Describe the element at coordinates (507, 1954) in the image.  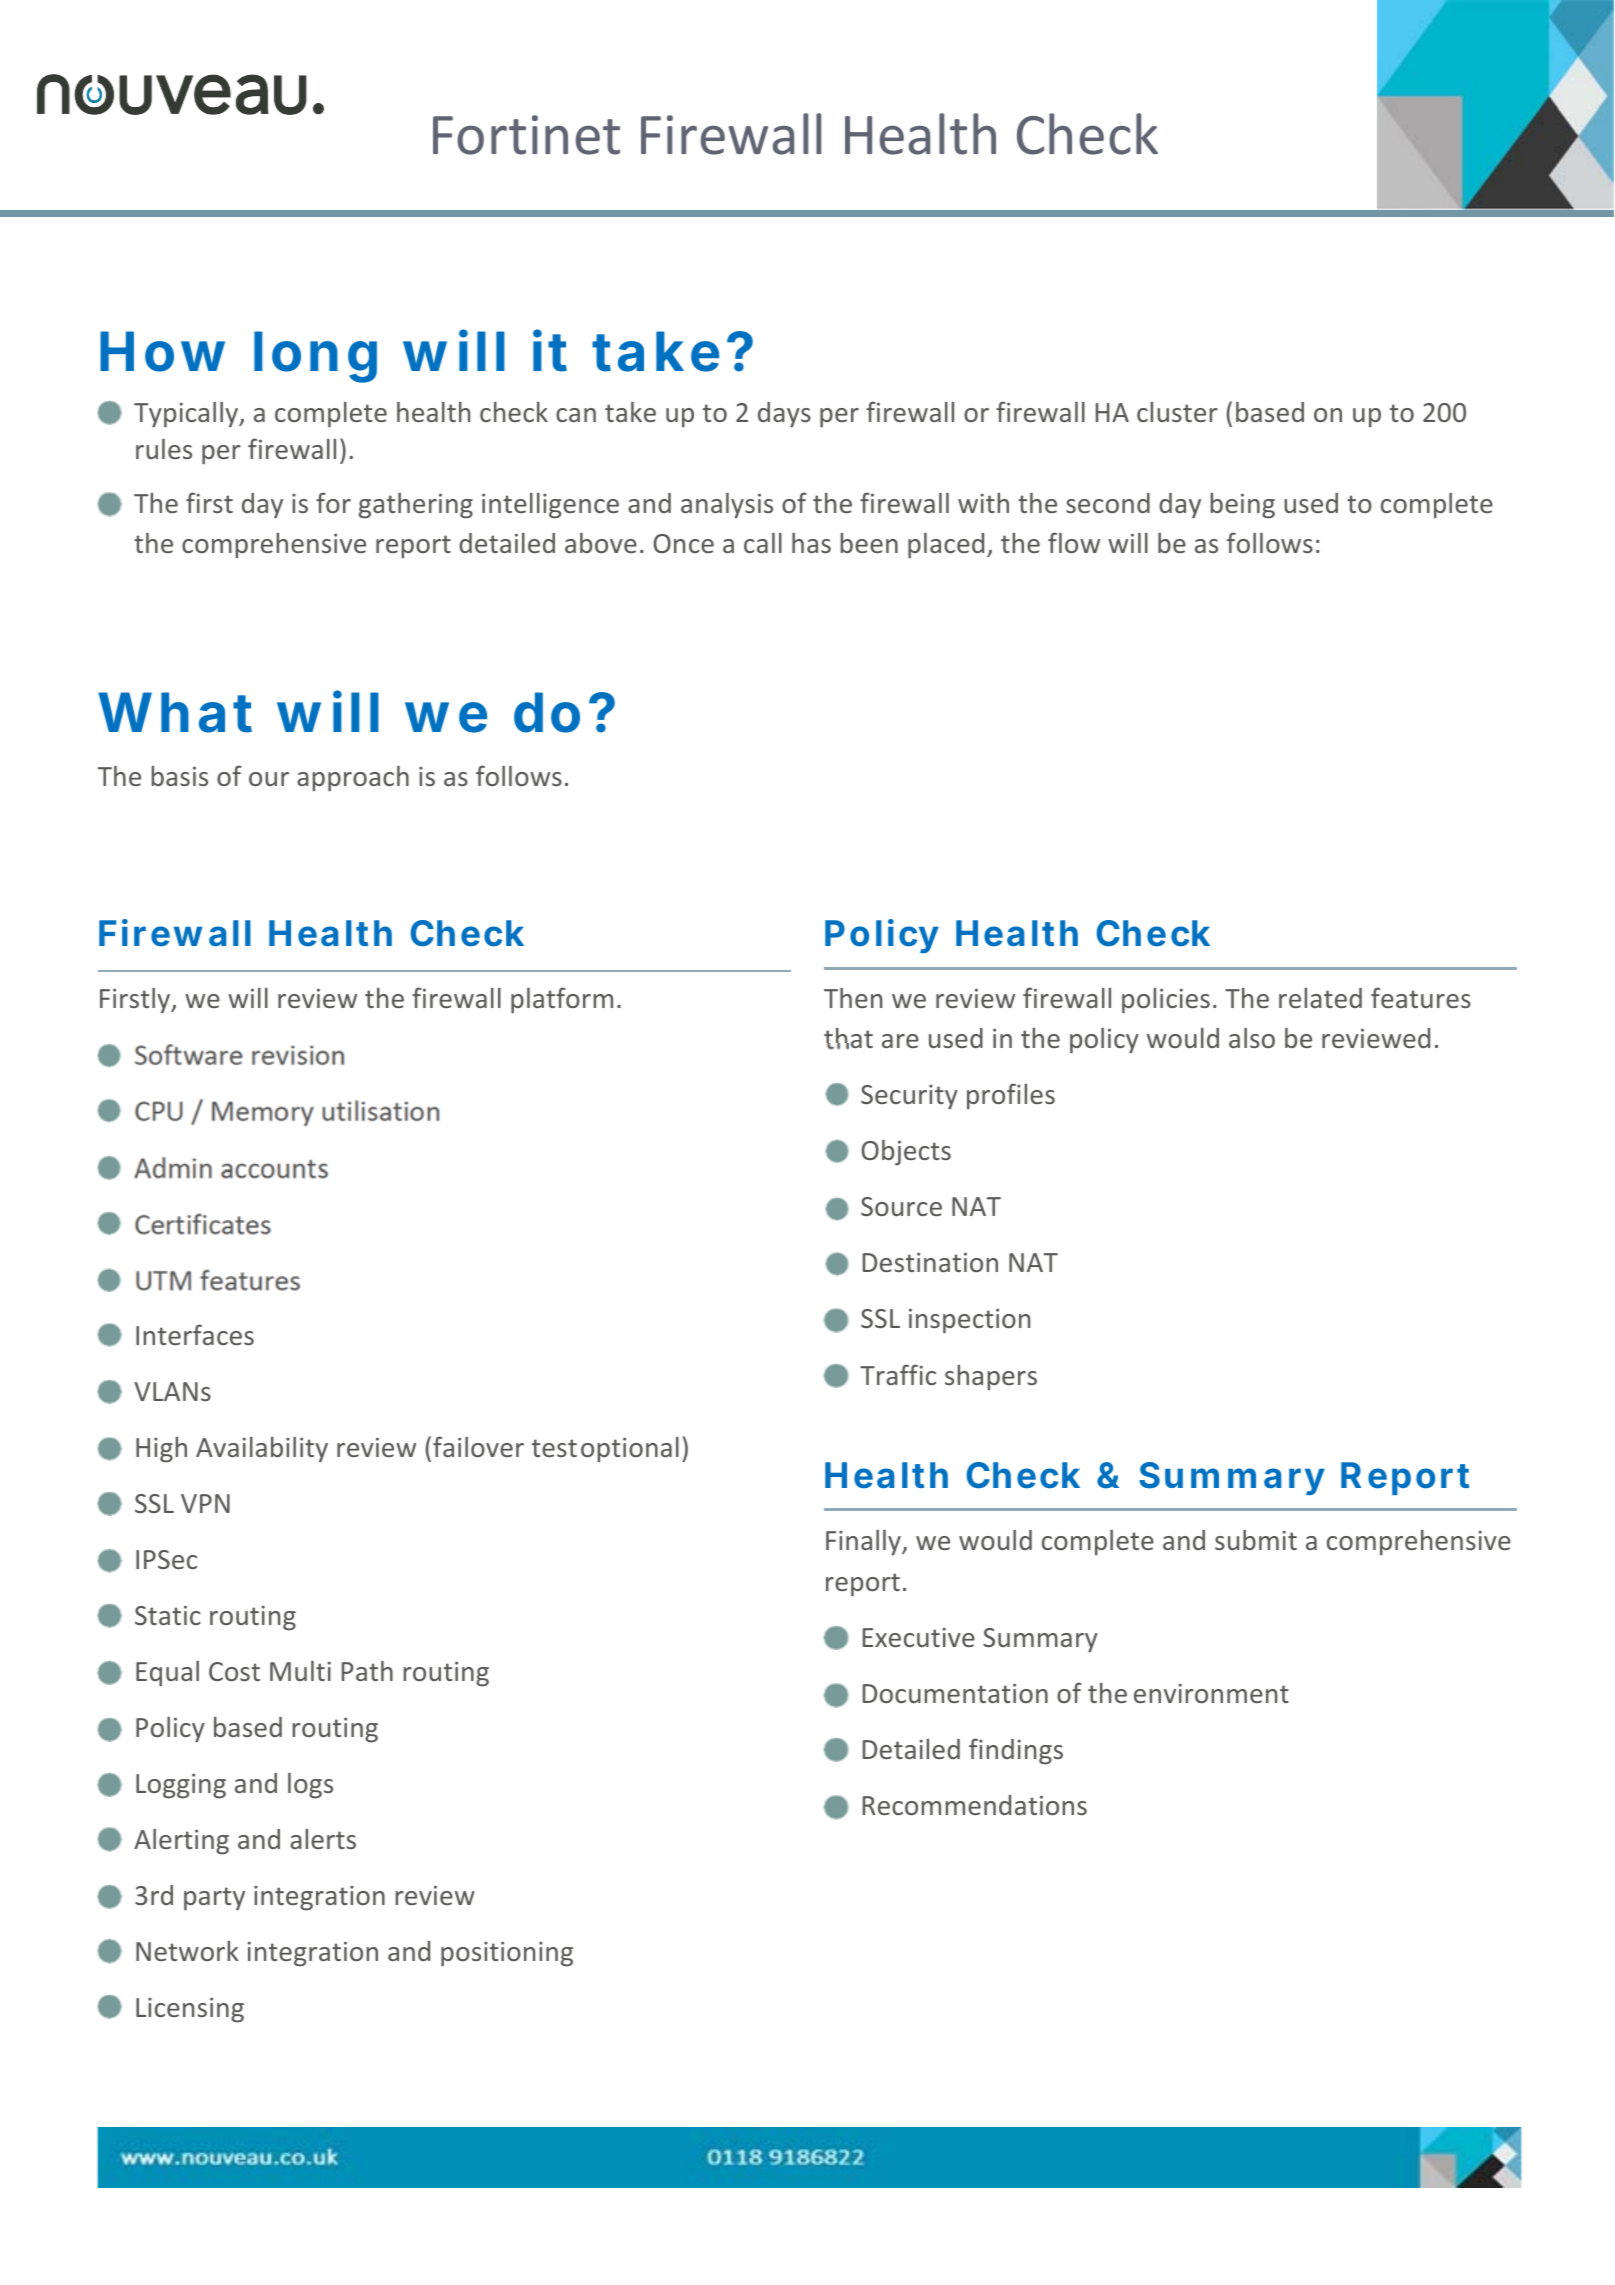
I see `positioning` at that location.
